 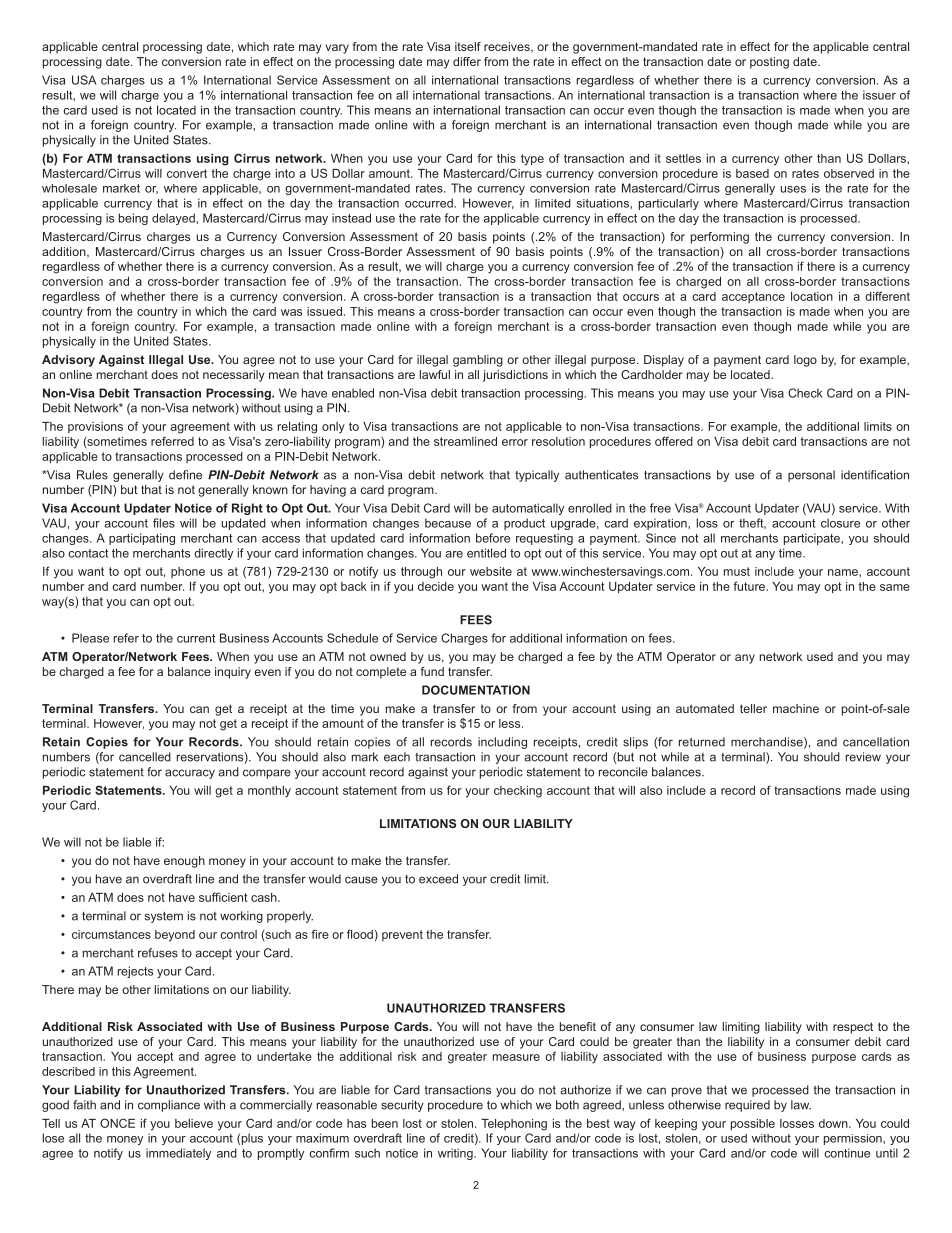 I want to click on respect, so click(x=853, y=1028).
